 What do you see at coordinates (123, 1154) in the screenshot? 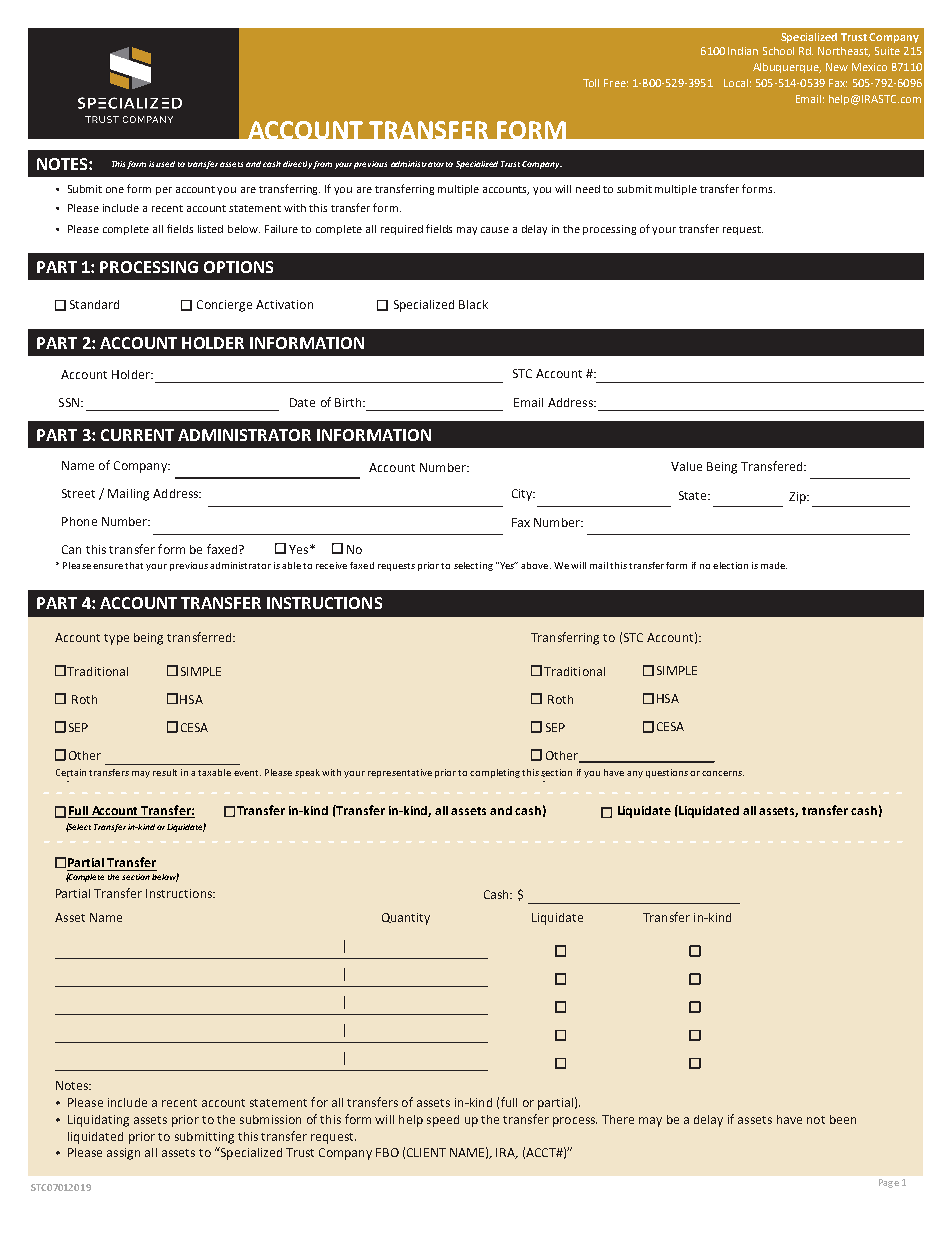
I see `assign` at bounding box center [123, 1154].
